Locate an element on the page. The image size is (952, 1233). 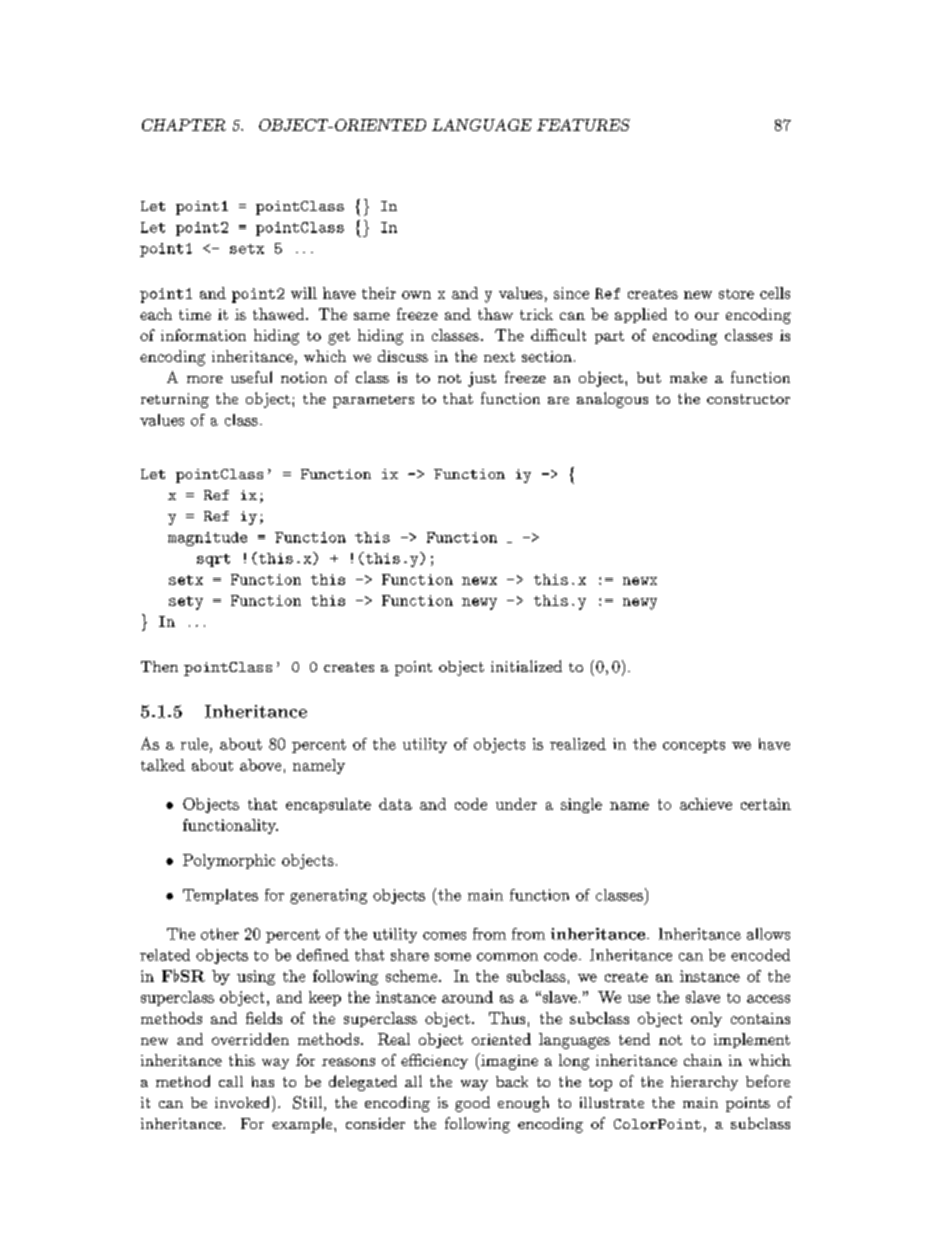
good is located at coordinates (472, 1104).
